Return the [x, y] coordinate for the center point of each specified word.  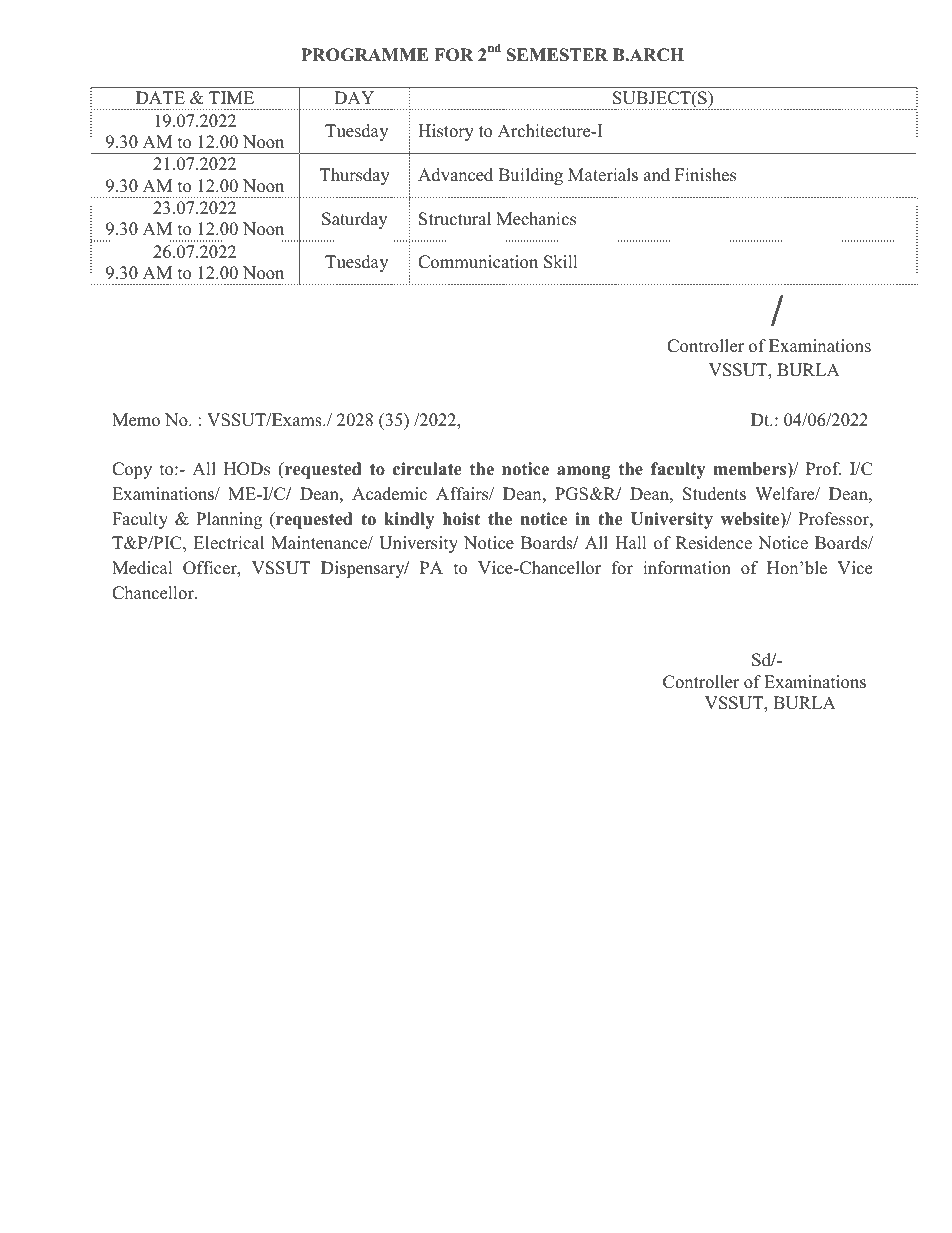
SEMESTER [557, 55]
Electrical [229, 543]
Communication [478, 262]
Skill [560, 262]
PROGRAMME [364, 55]
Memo [136, 420]
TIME [231, 97]
